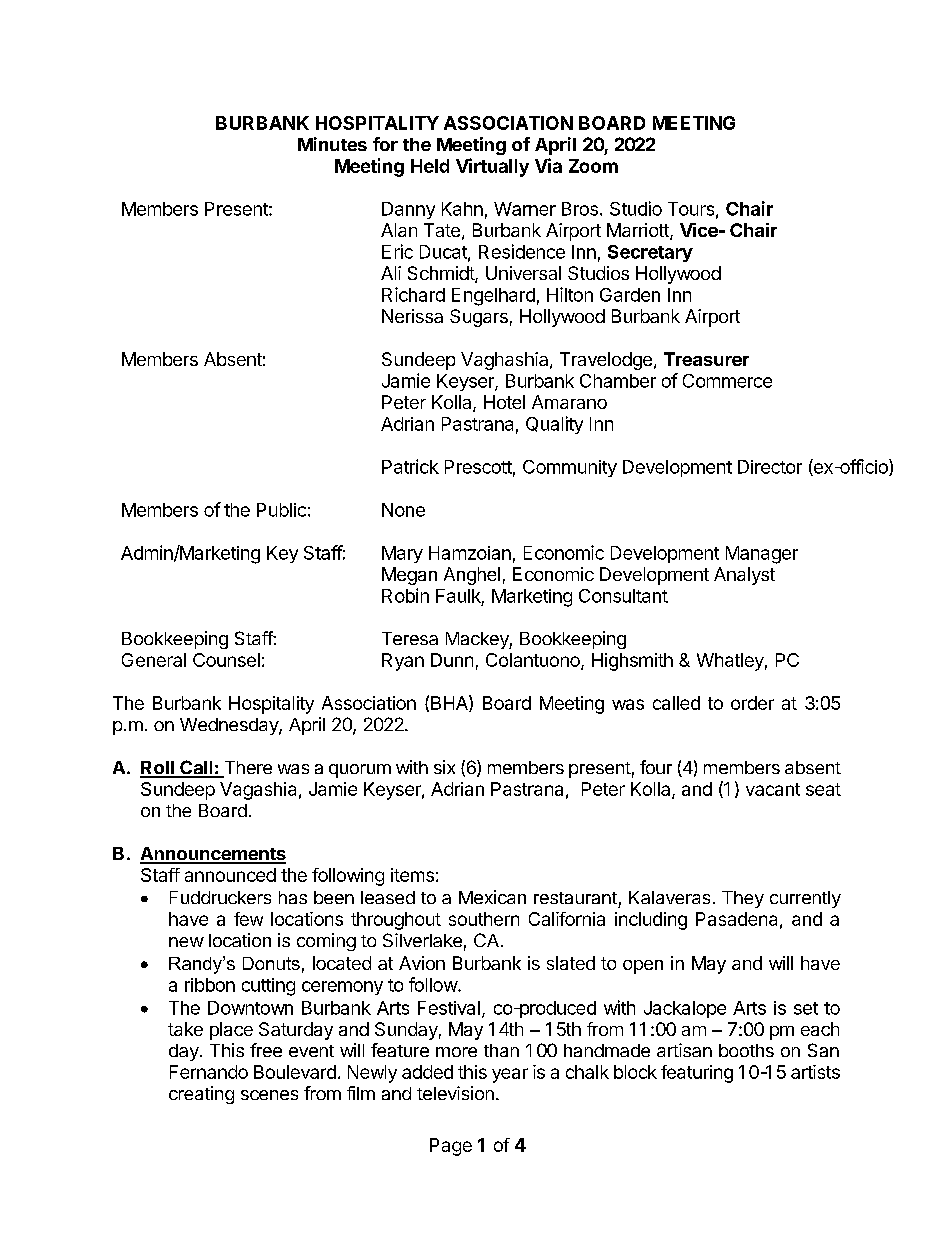  Describe the element at coordinates (770, 467) in the page. I see `Director` at that location.
